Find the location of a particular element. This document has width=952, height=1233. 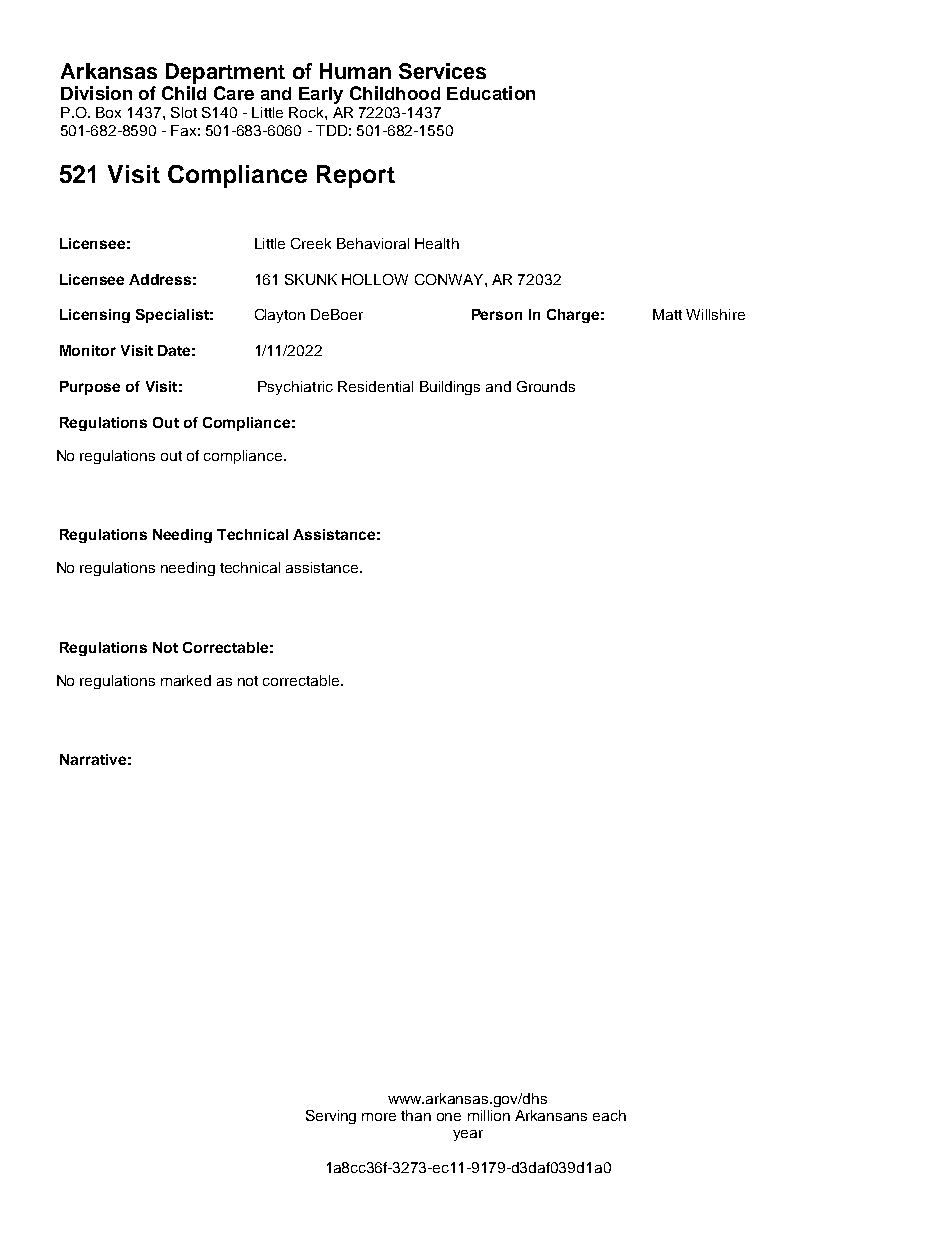

one is located at coordinates (449, 1117).
